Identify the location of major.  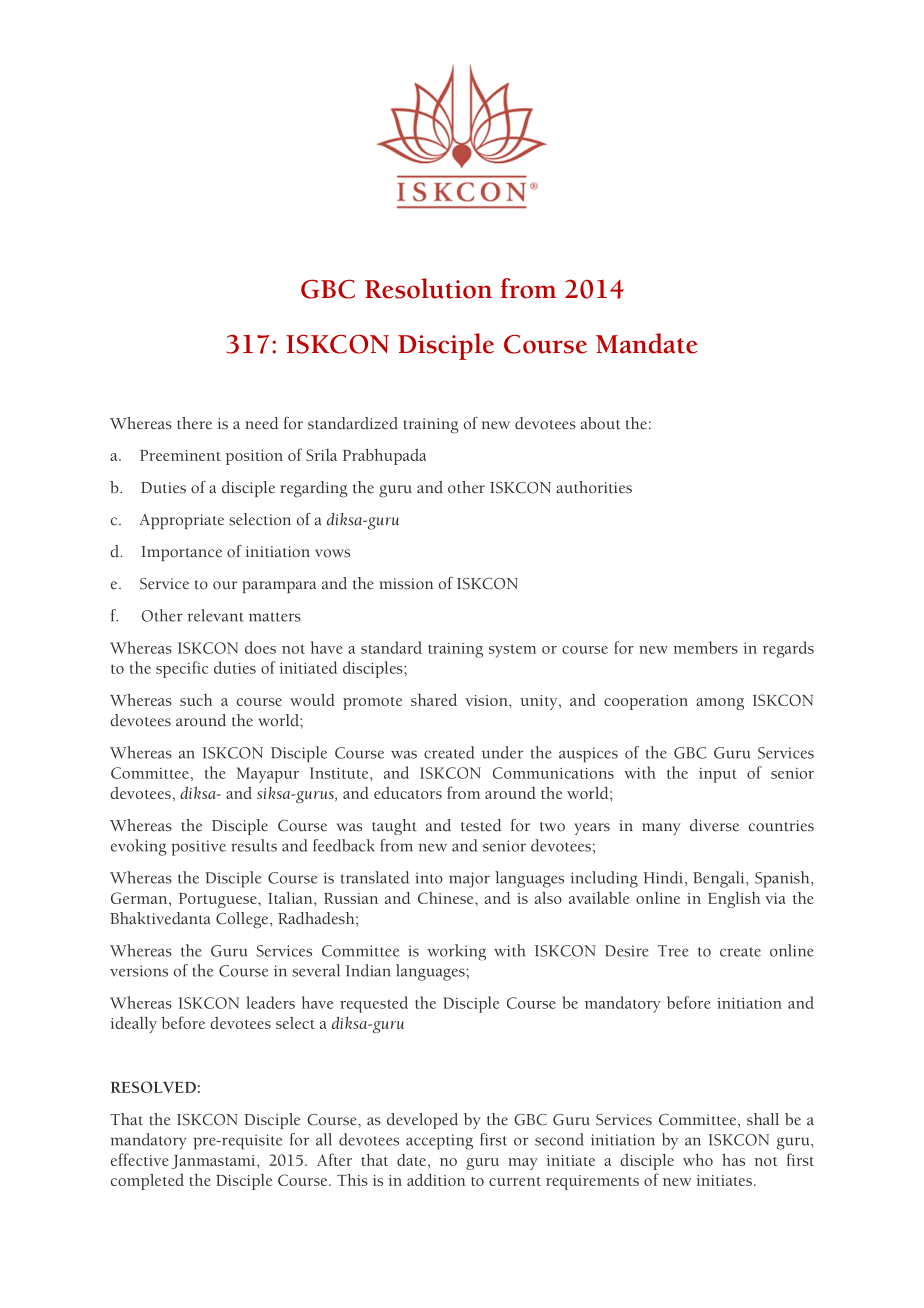
(469, 880).
